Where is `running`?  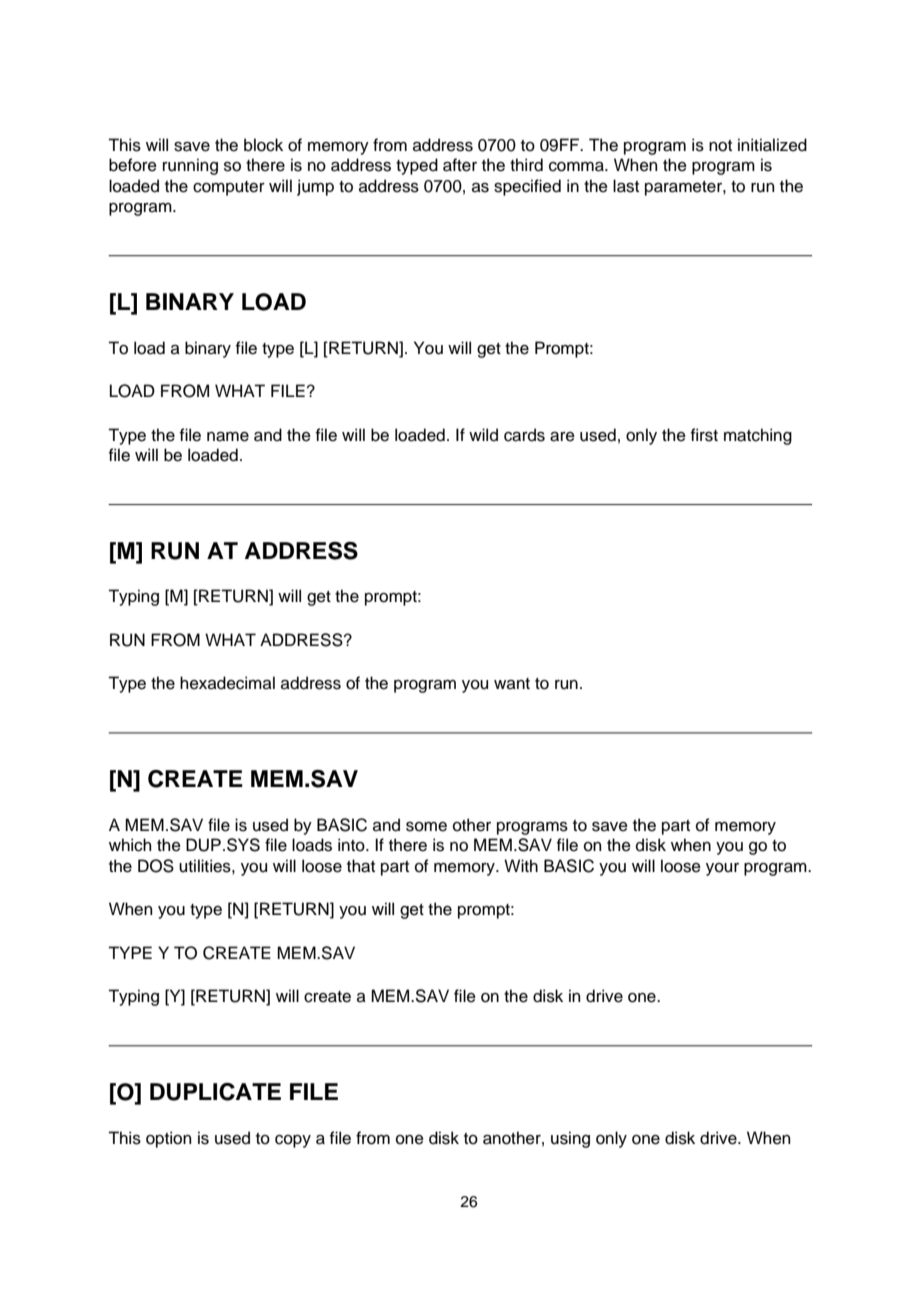 running is located at coordinates (190, 166).
